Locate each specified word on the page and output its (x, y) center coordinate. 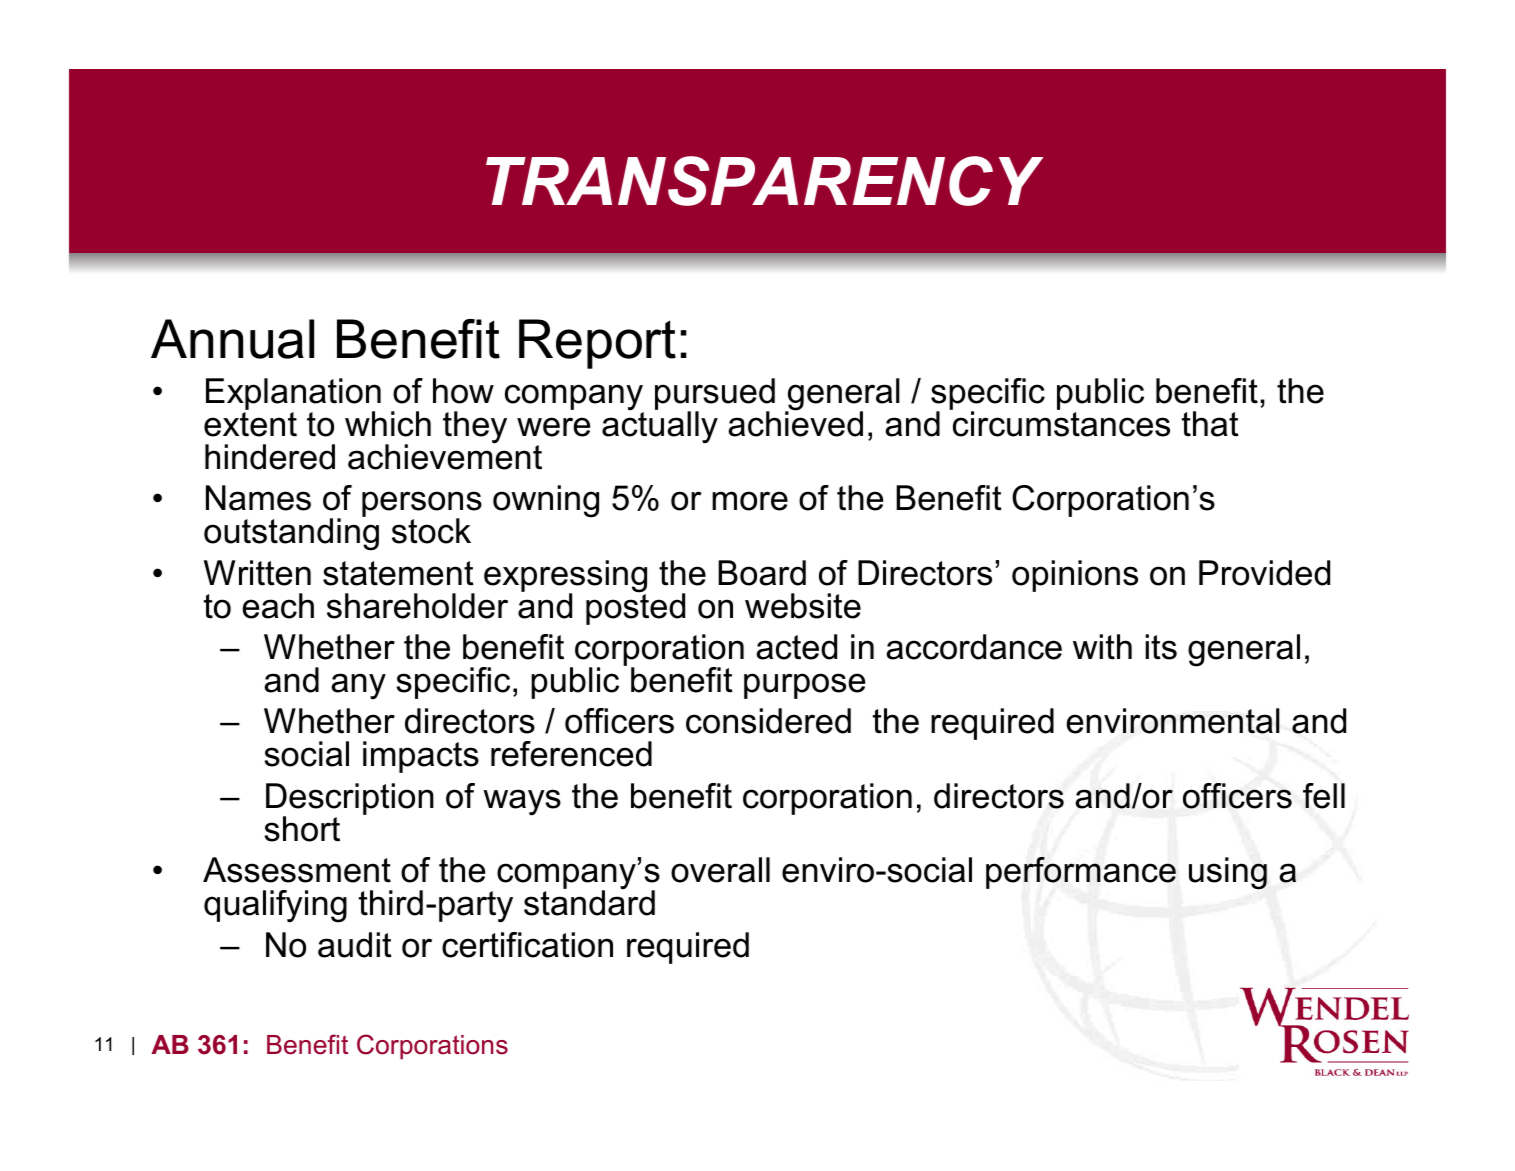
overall (720, 870)
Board (762, 573)
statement (398, 573)
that (1210, 424)
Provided (1264, 573)
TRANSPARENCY (764, 181)
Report (597, 344)
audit (355, 945)
